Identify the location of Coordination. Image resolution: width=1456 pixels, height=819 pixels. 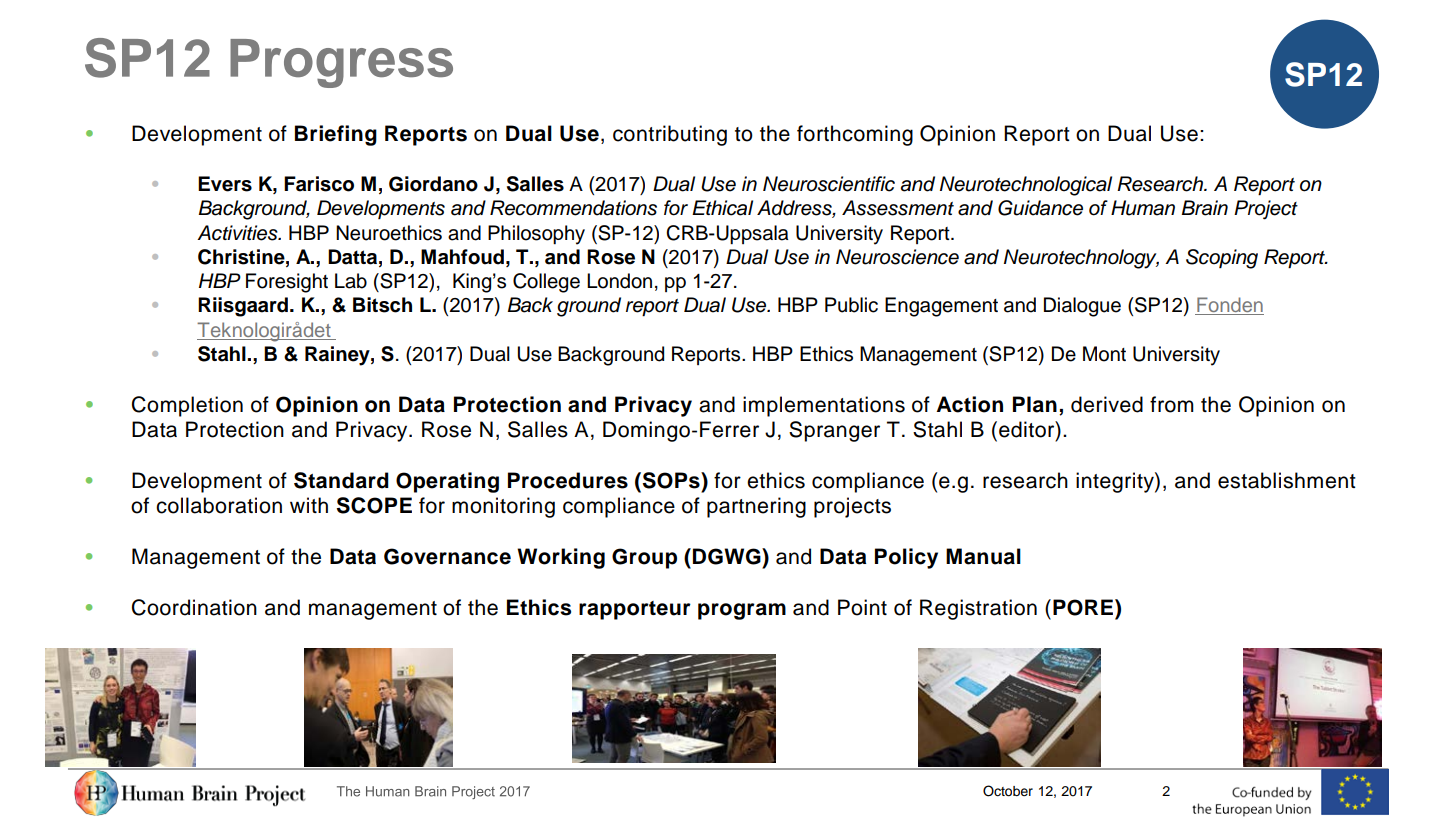
(194, 607).
